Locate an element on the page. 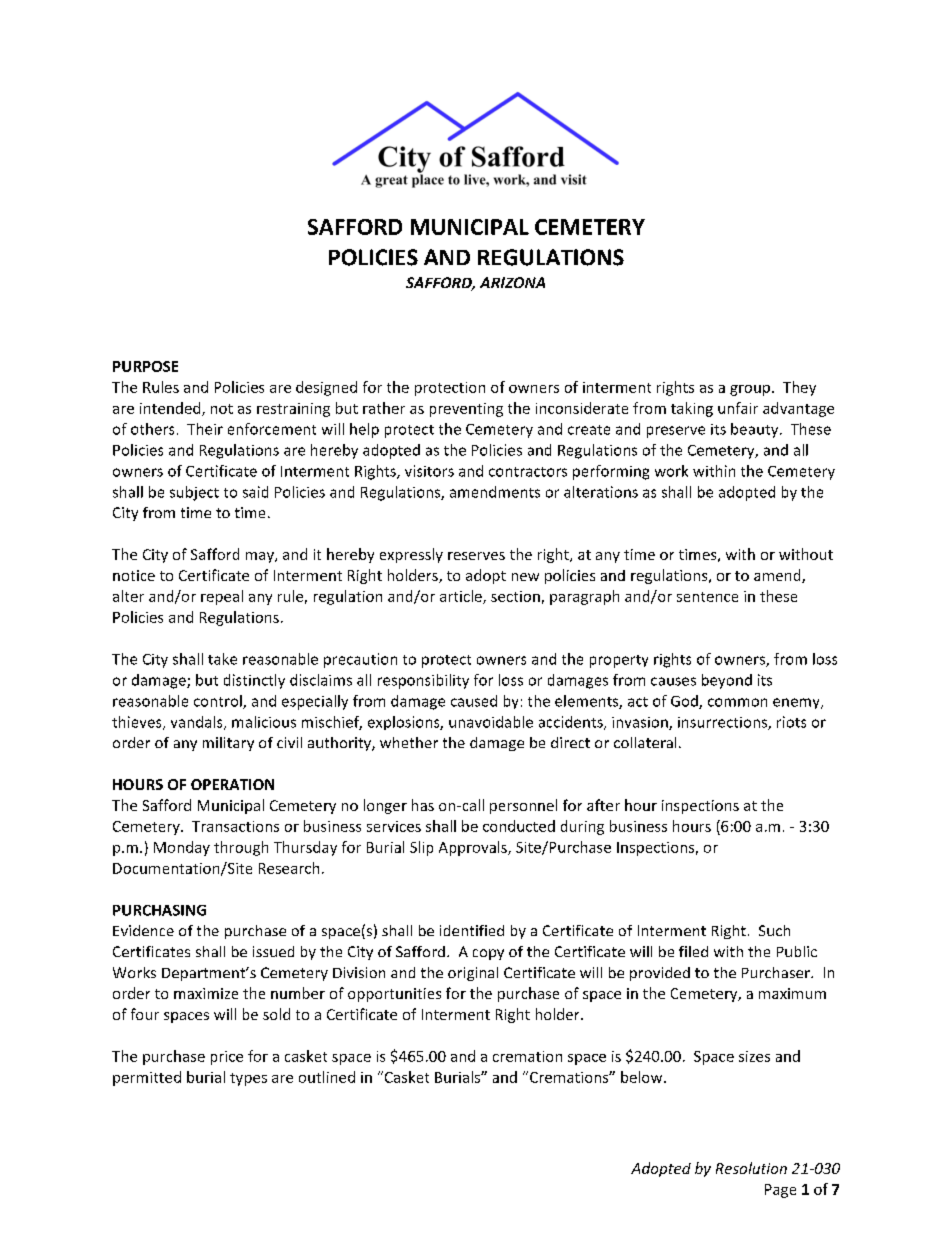  unavoidable is located at coordinates (491, 722).
